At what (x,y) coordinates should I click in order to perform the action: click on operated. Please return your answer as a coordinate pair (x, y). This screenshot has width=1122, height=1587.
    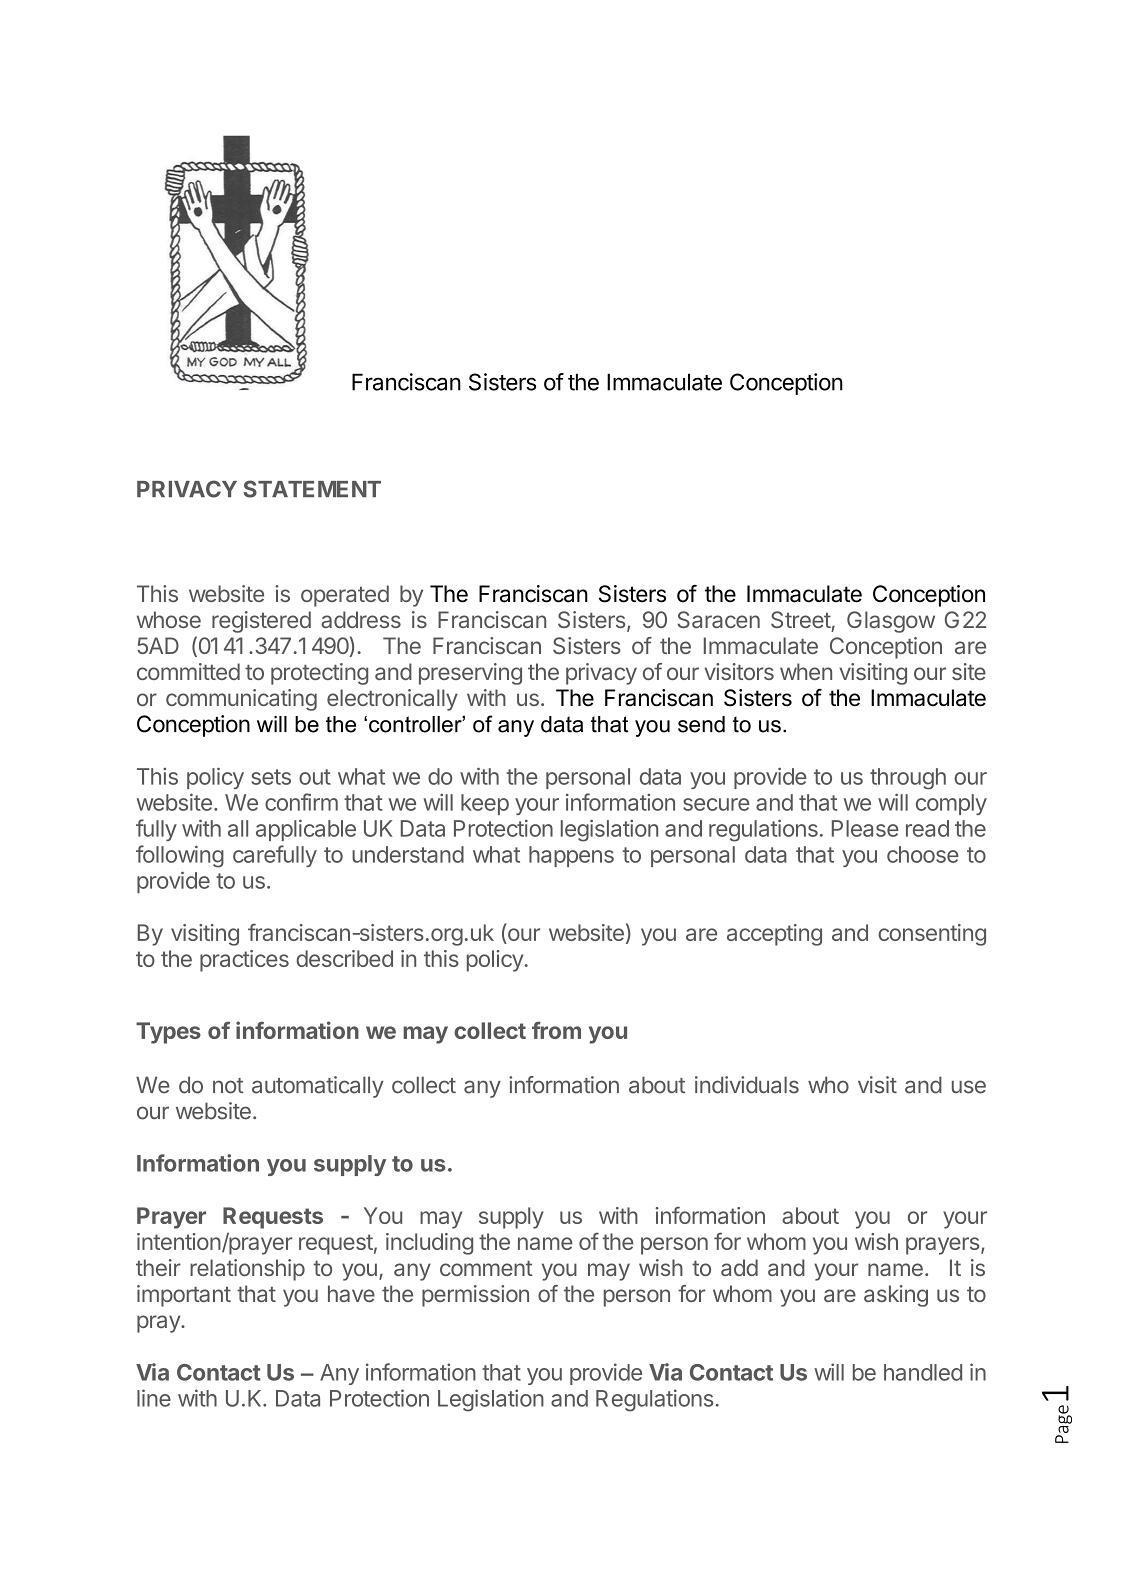
    Looking at the image, I should click on (345, 596).
